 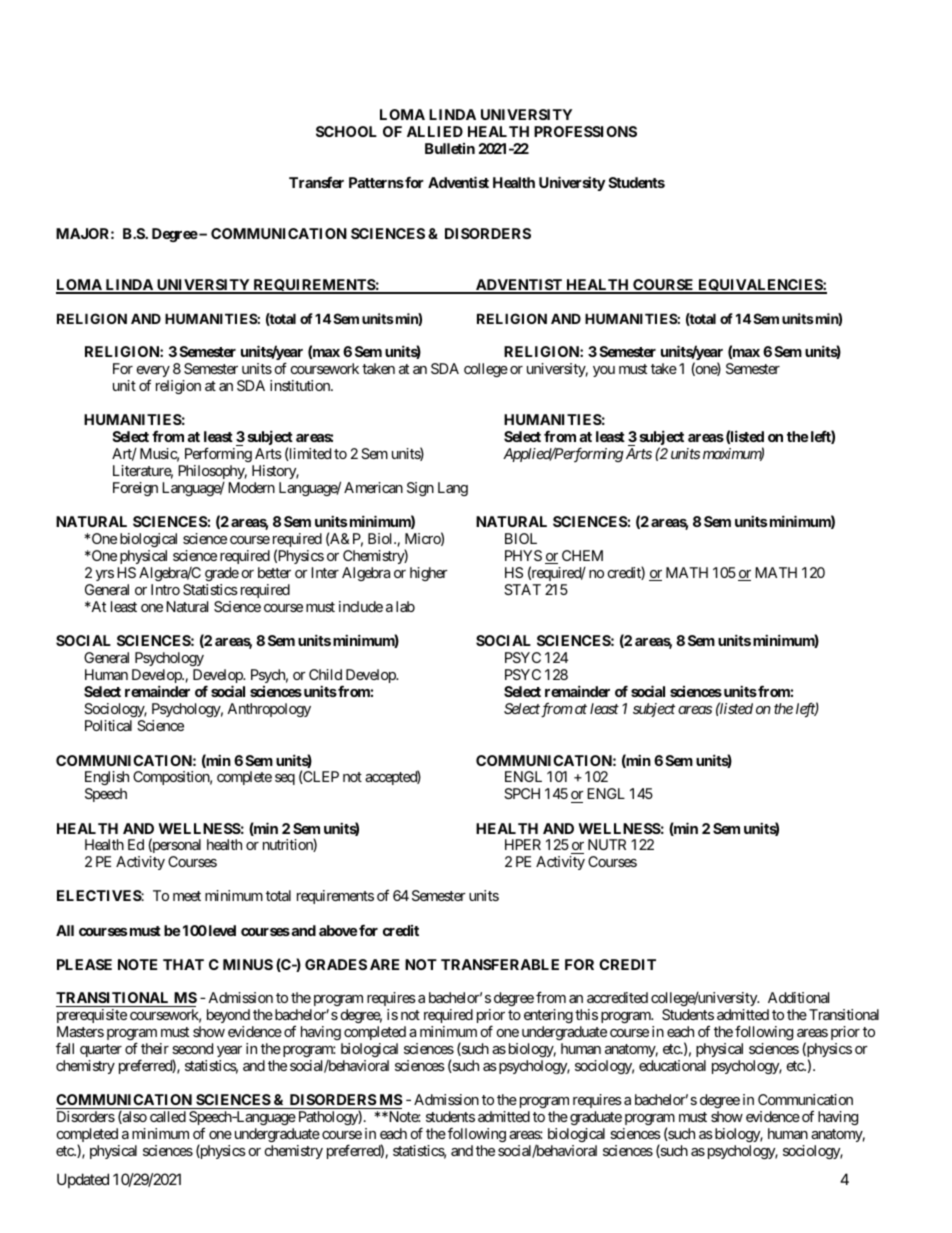 I want to click on SCHOOL, so click(x=346, y=131).
